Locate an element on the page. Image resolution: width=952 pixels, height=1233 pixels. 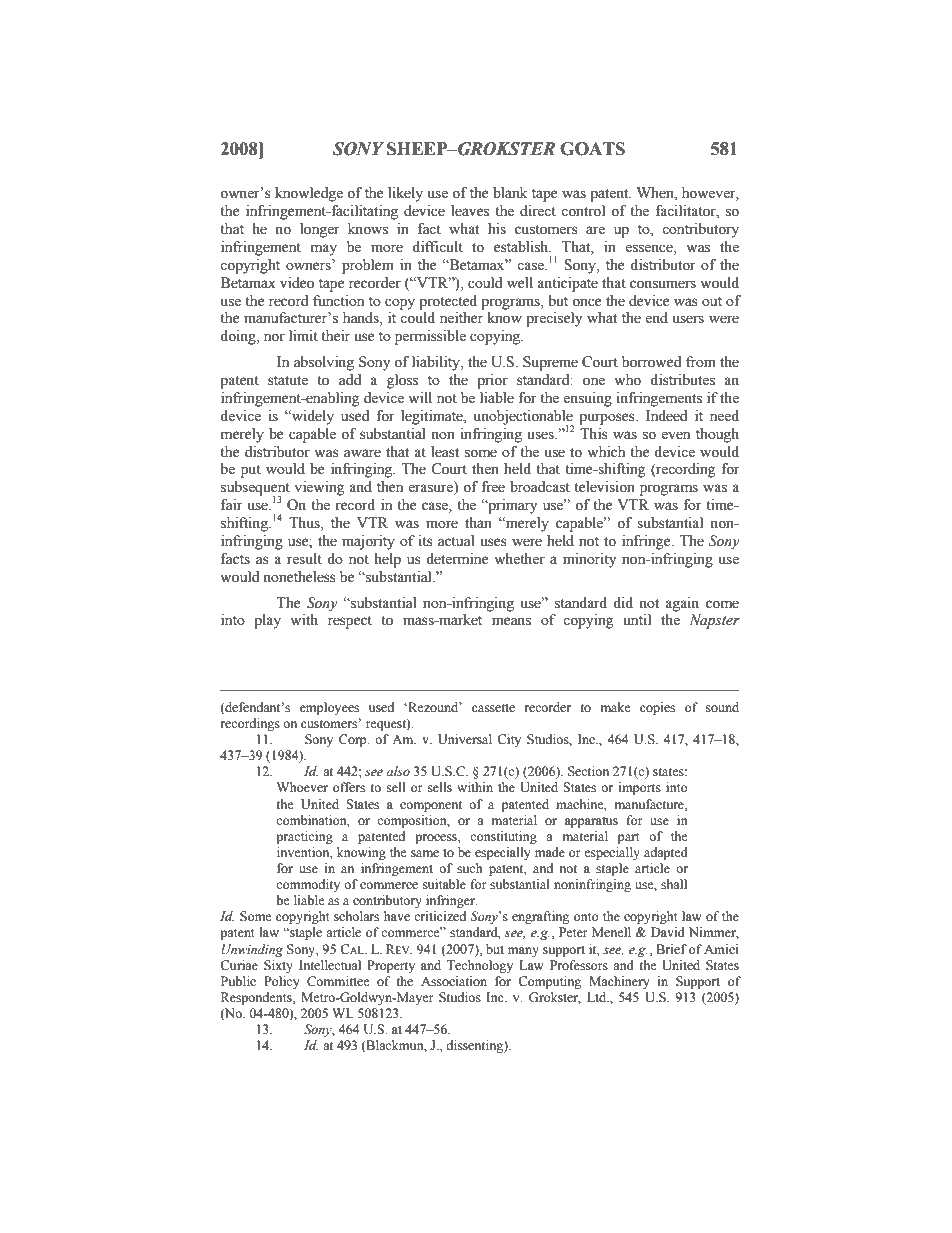
Sixty is located at coordinates (278, 966).
